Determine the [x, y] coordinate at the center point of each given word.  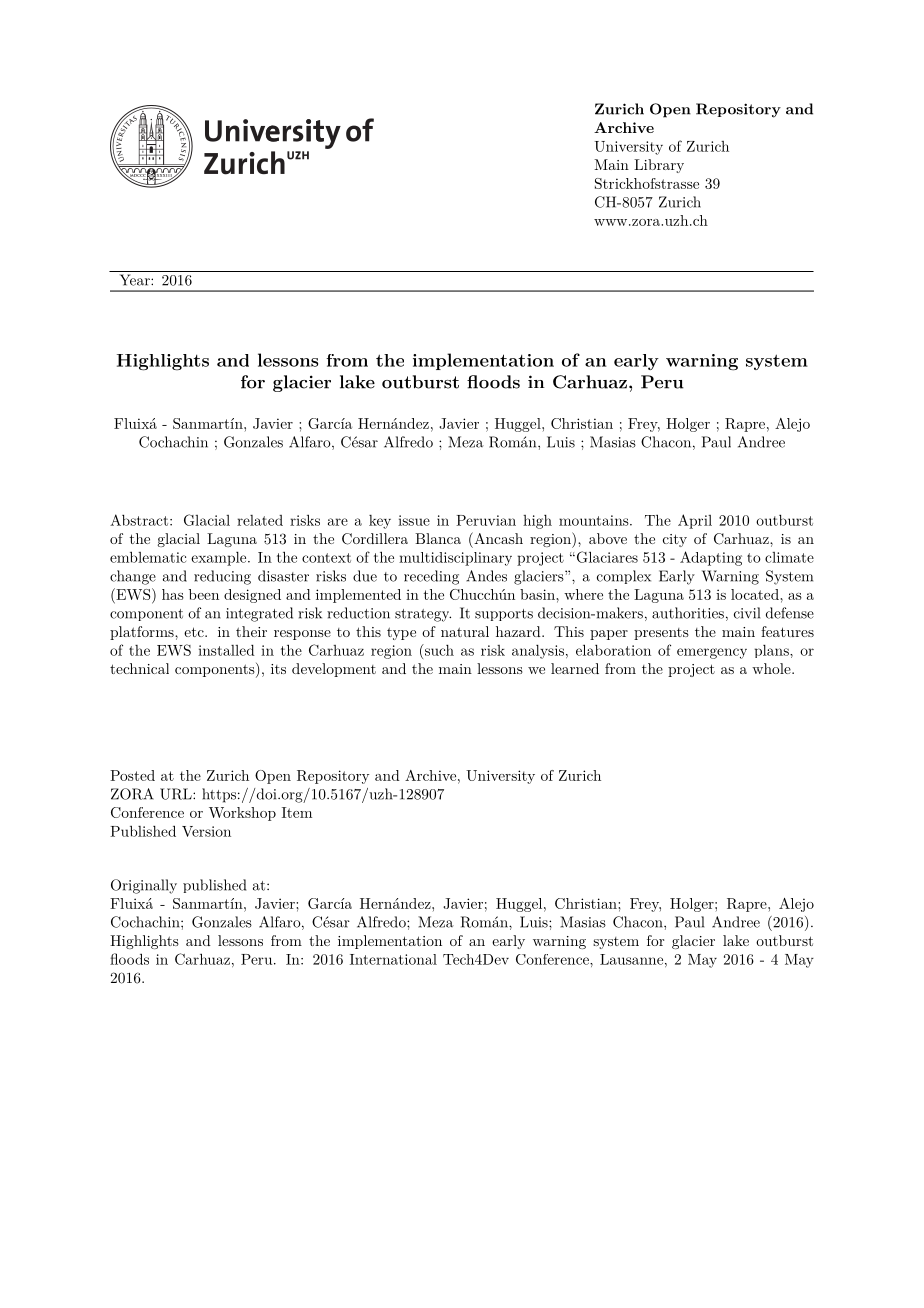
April [695, 521]
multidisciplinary [455, 559]
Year [136, 280]
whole [772, 668]
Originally [144, 886]
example [220, 559]
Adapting [711, 558]
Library [659, 166]
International [393, 959]
